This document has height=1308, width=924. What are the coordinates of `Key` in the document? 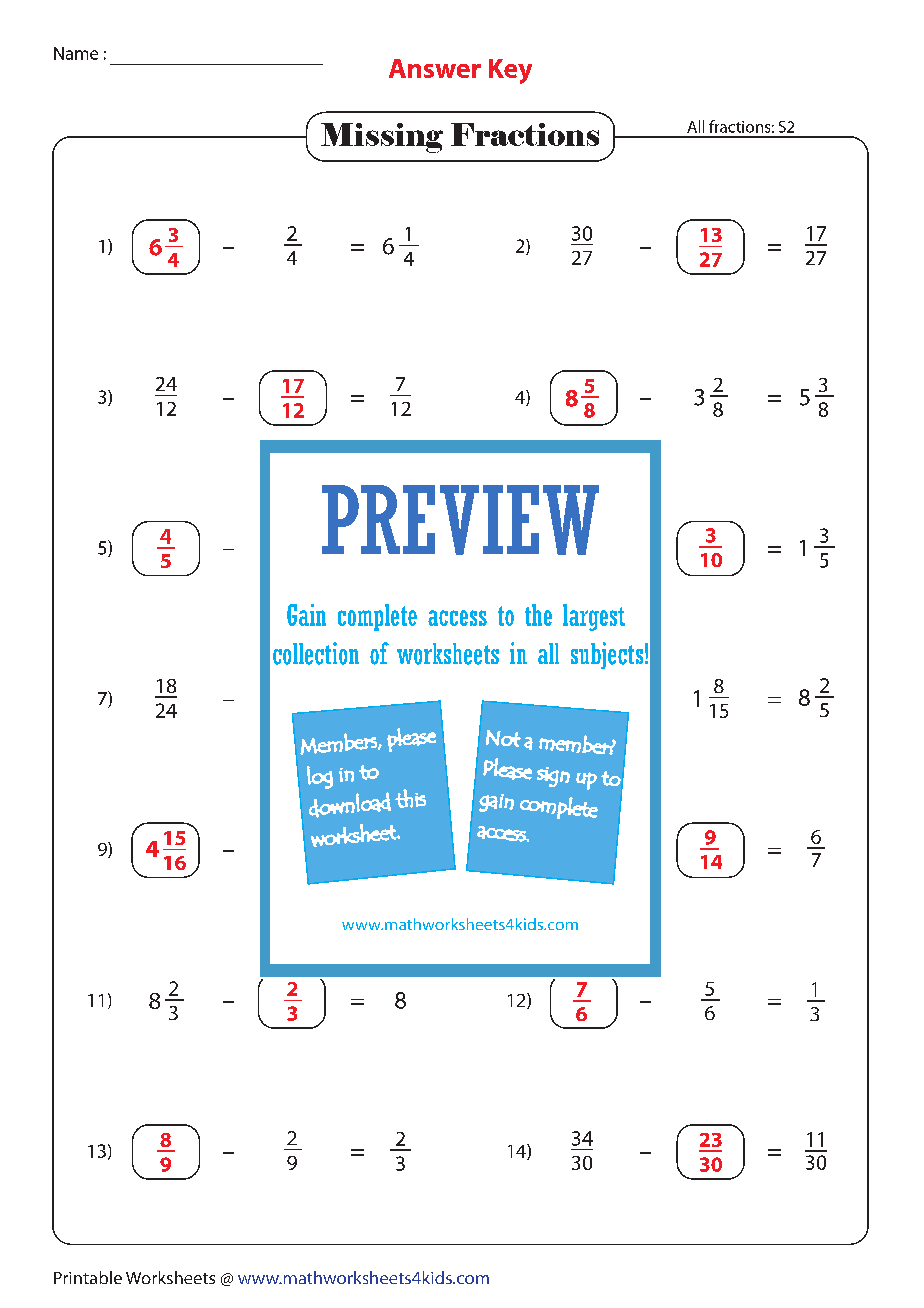 It's located at (510, 71).
